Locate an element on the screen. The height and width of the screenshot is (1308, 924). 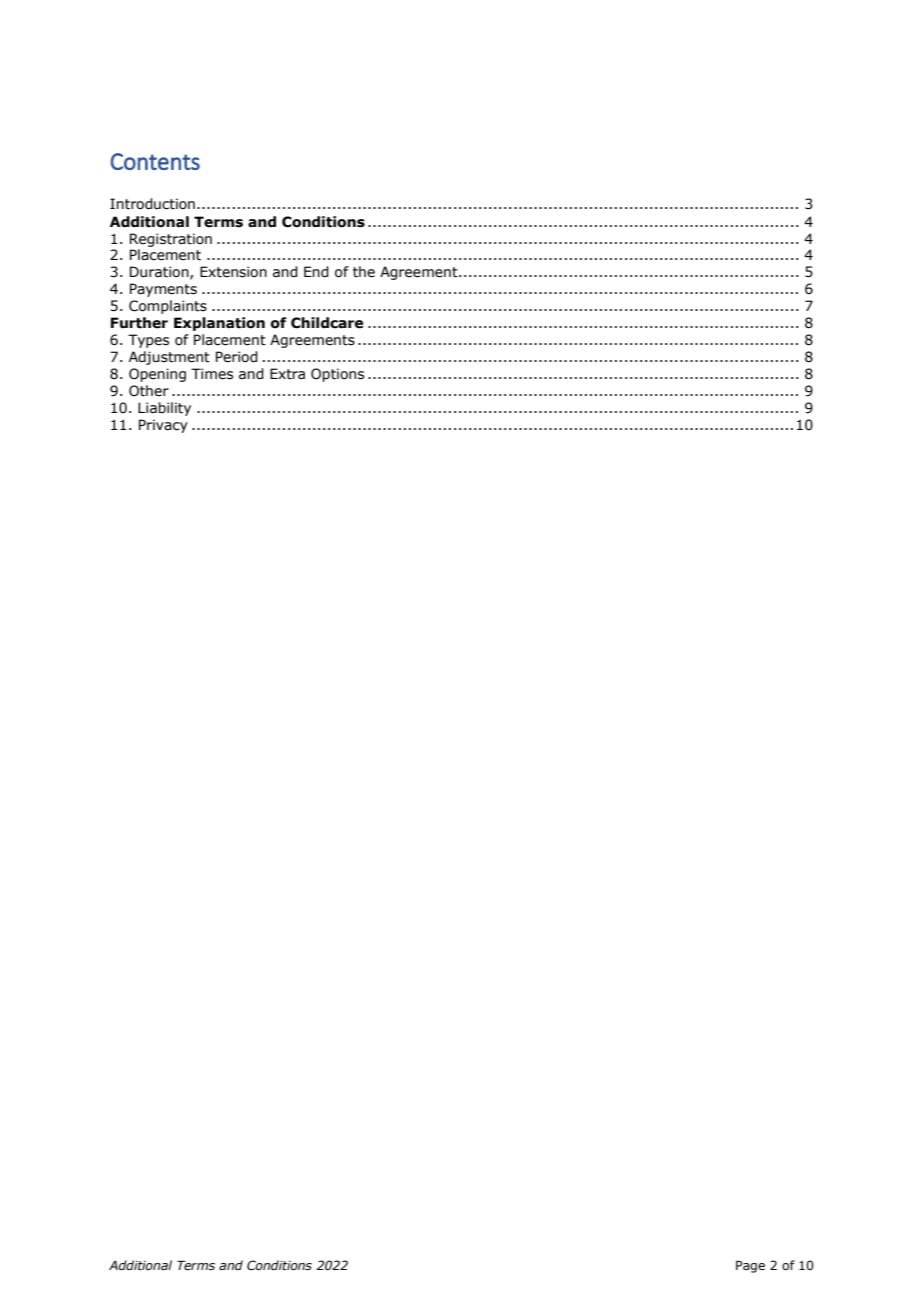
Period is located at coordinates (237, 357).
